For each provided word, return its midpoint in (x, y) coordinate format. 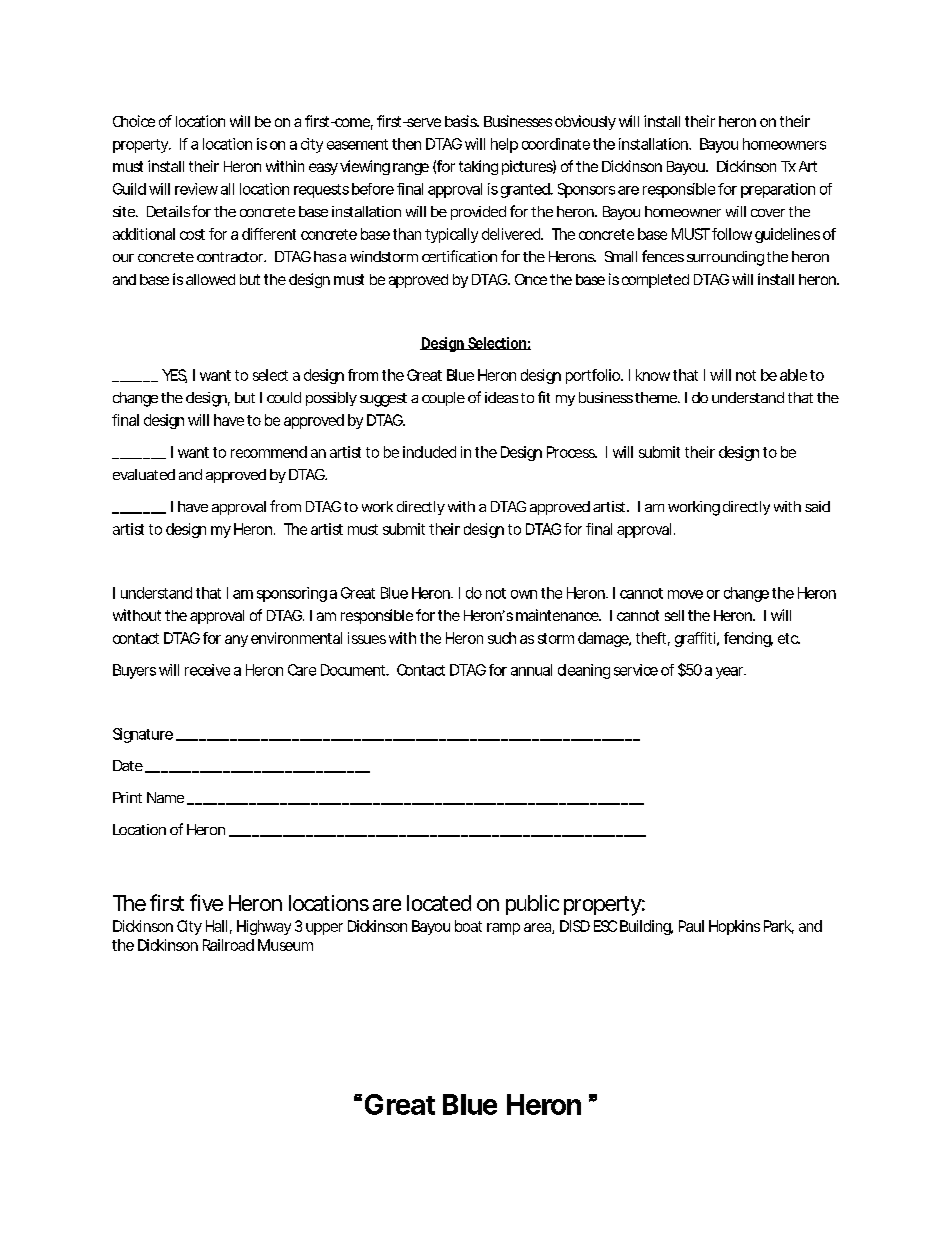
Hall (216, 926)
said (817, 506)
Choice (134, 121)
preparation (778, 190)
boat (468, 926)
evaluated (144, 474)
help (504, 145)
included (429, 452)
